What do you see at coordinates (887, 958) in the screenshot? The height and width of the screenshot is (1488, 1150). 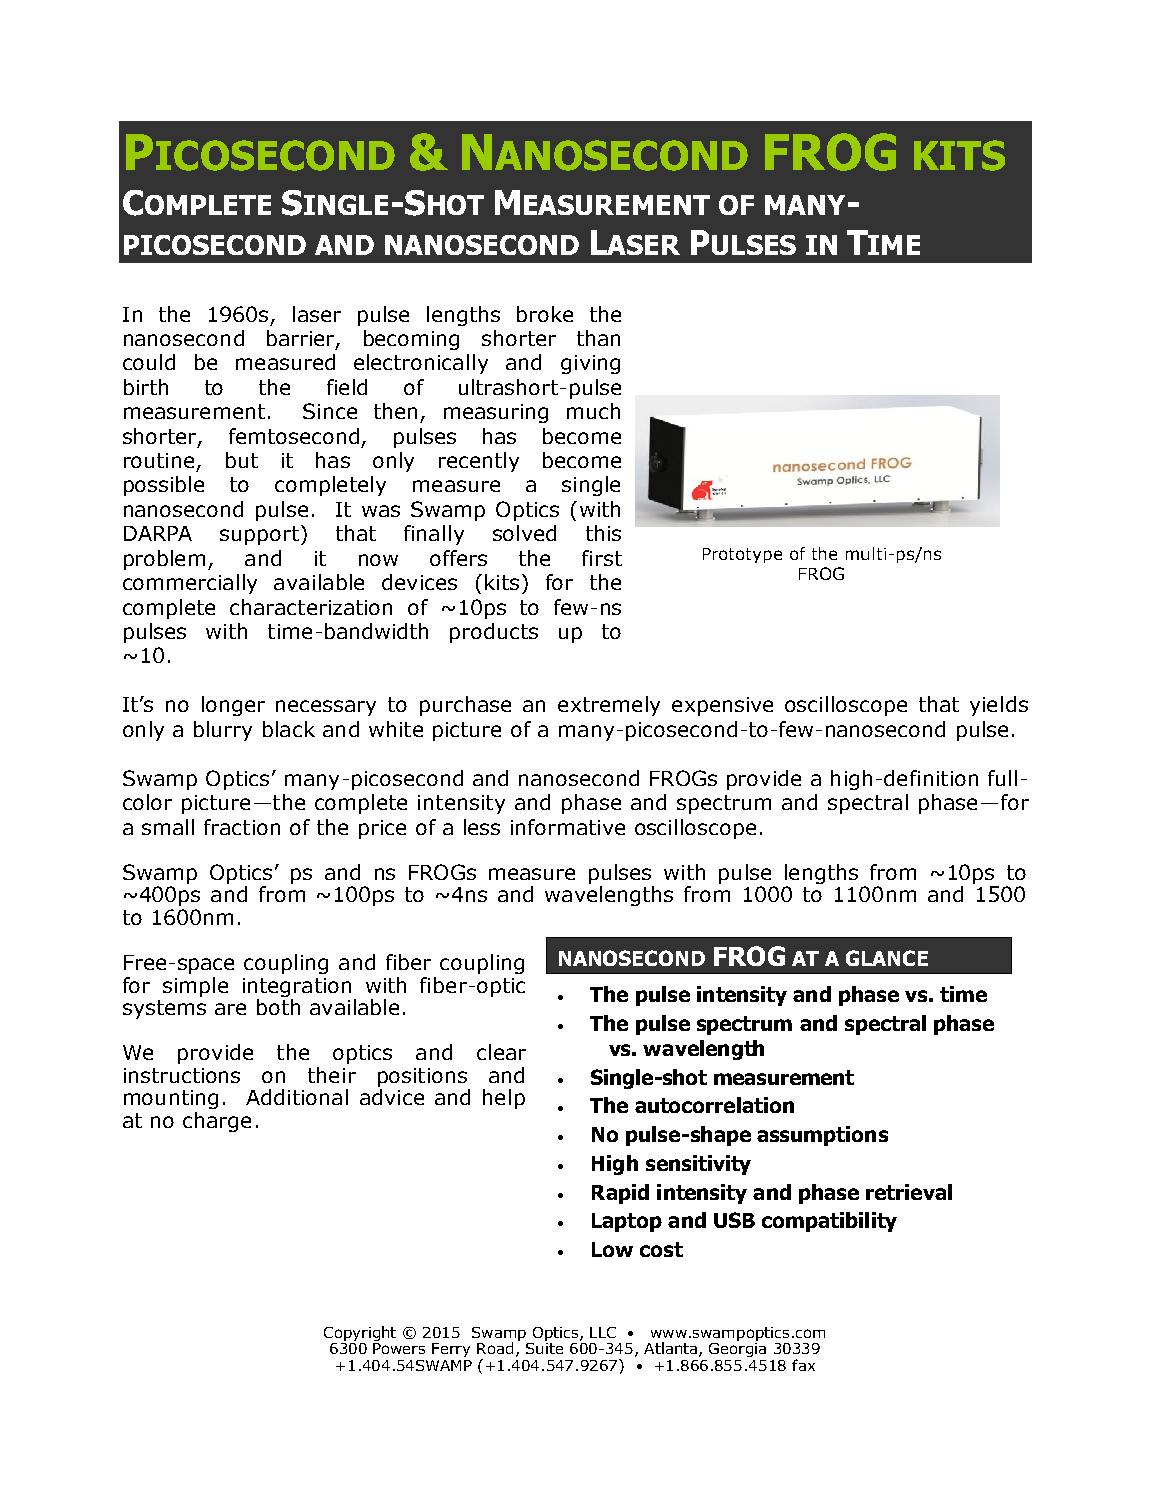 I see `GLANCE` at bounding box center [887, 958].
